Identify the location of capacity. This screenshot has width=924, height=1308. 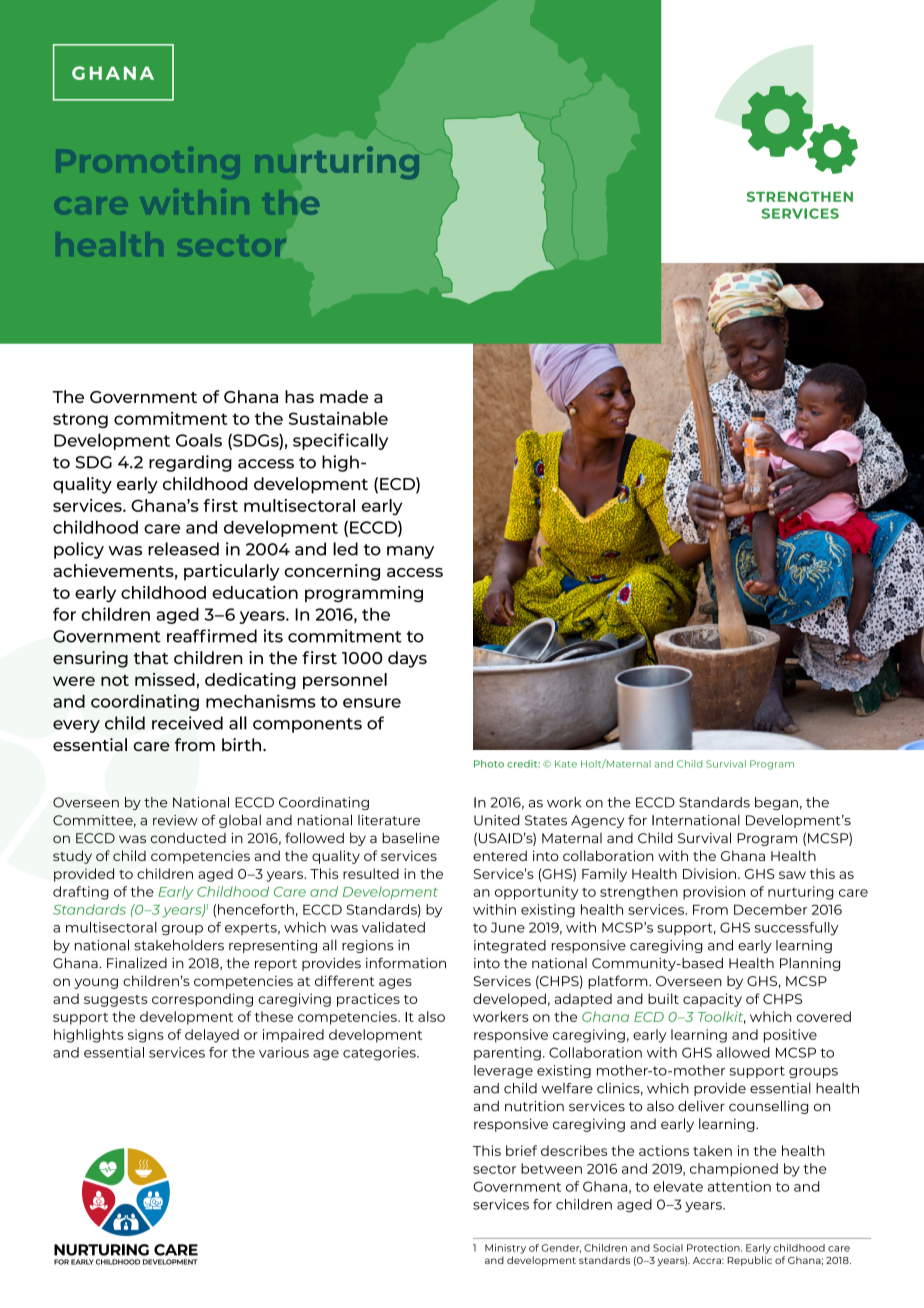
(712, 1000).
